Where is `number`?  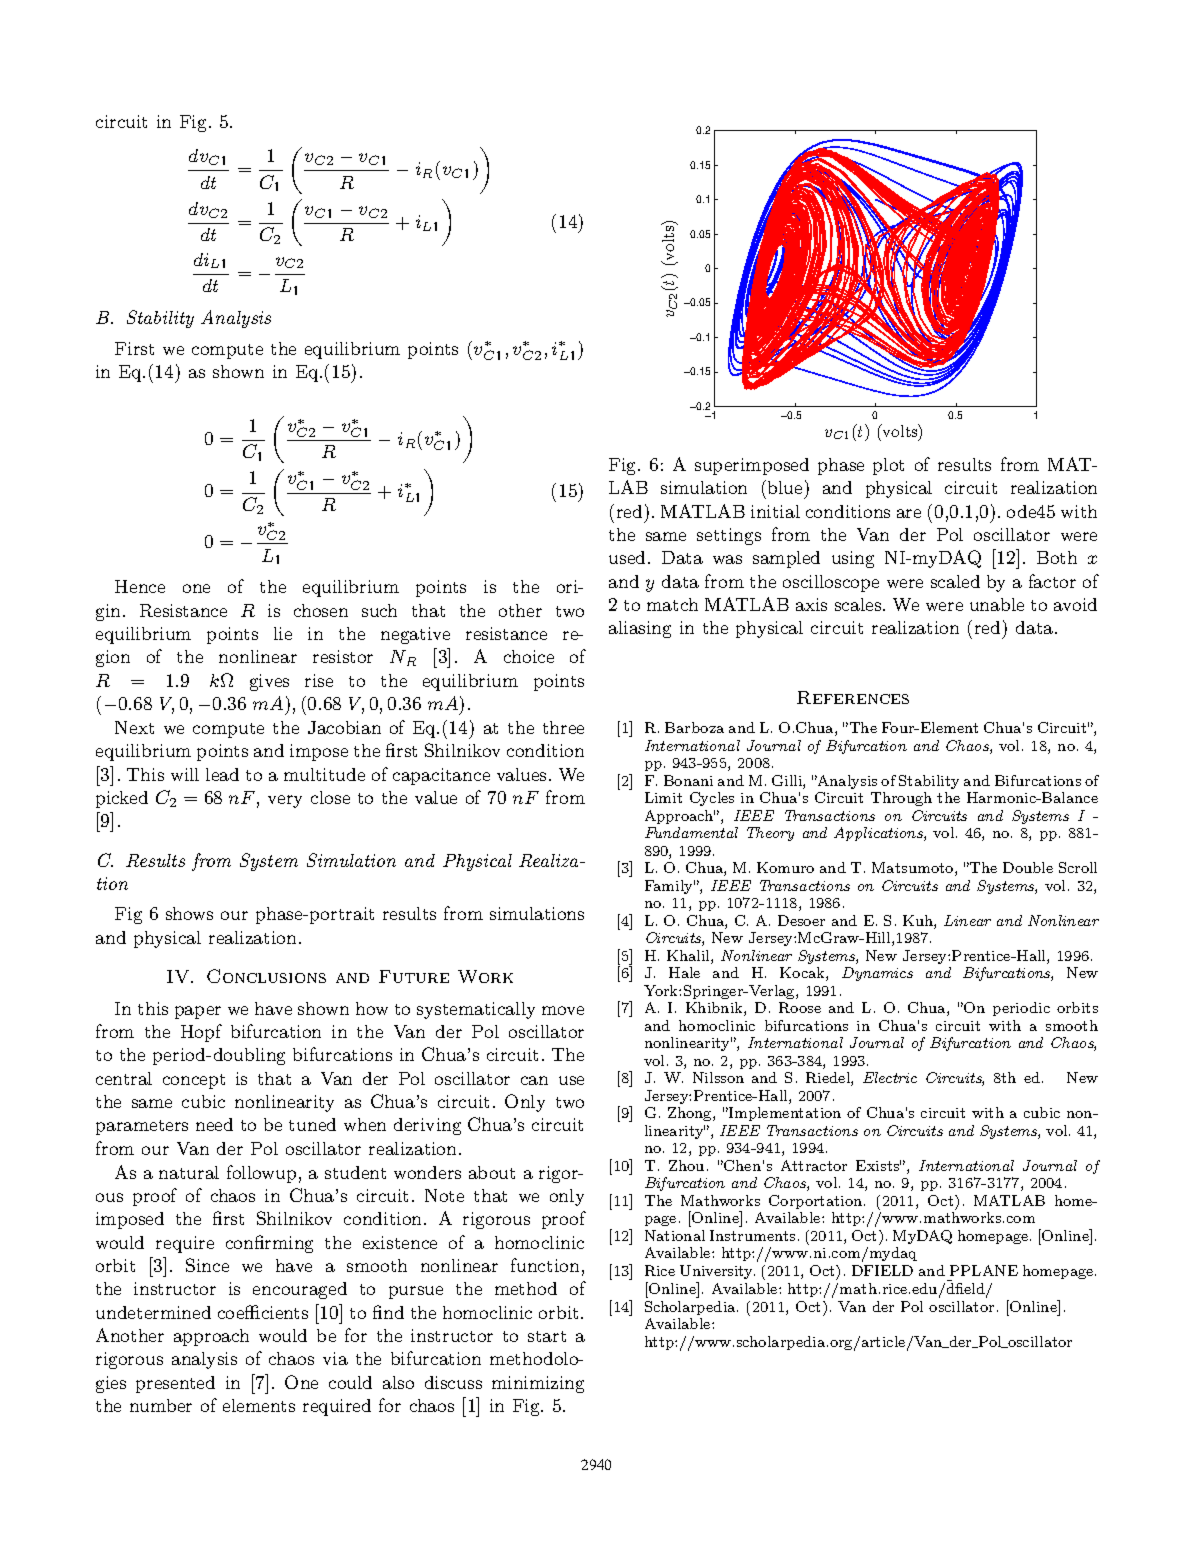
number is located at coordinates (161, 1405).
